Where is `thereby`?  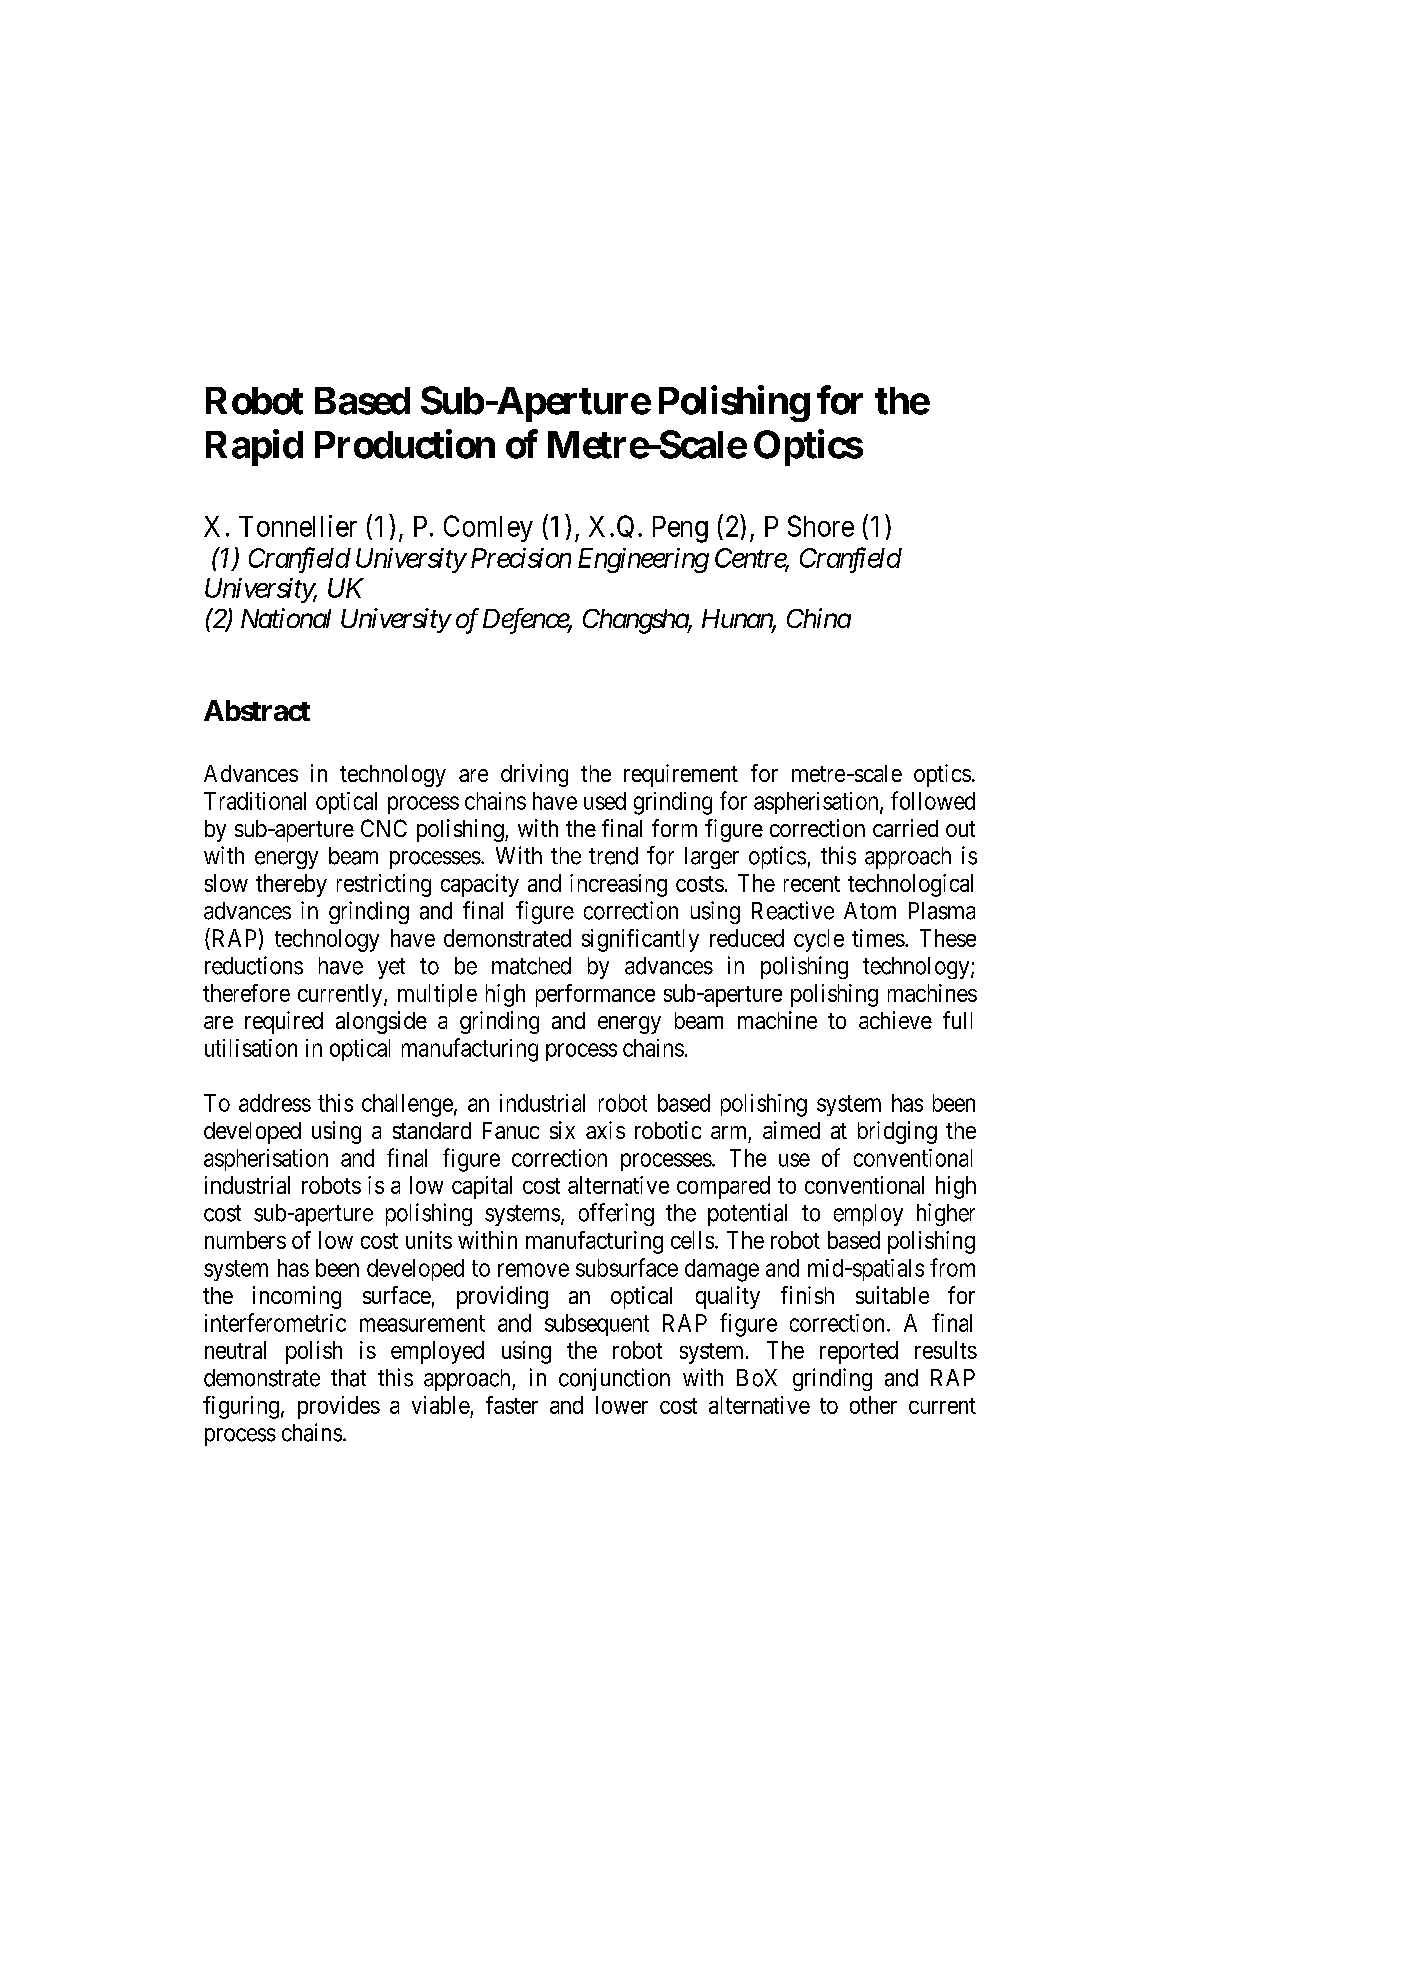 thereby is located at coordinates (291, 885).
